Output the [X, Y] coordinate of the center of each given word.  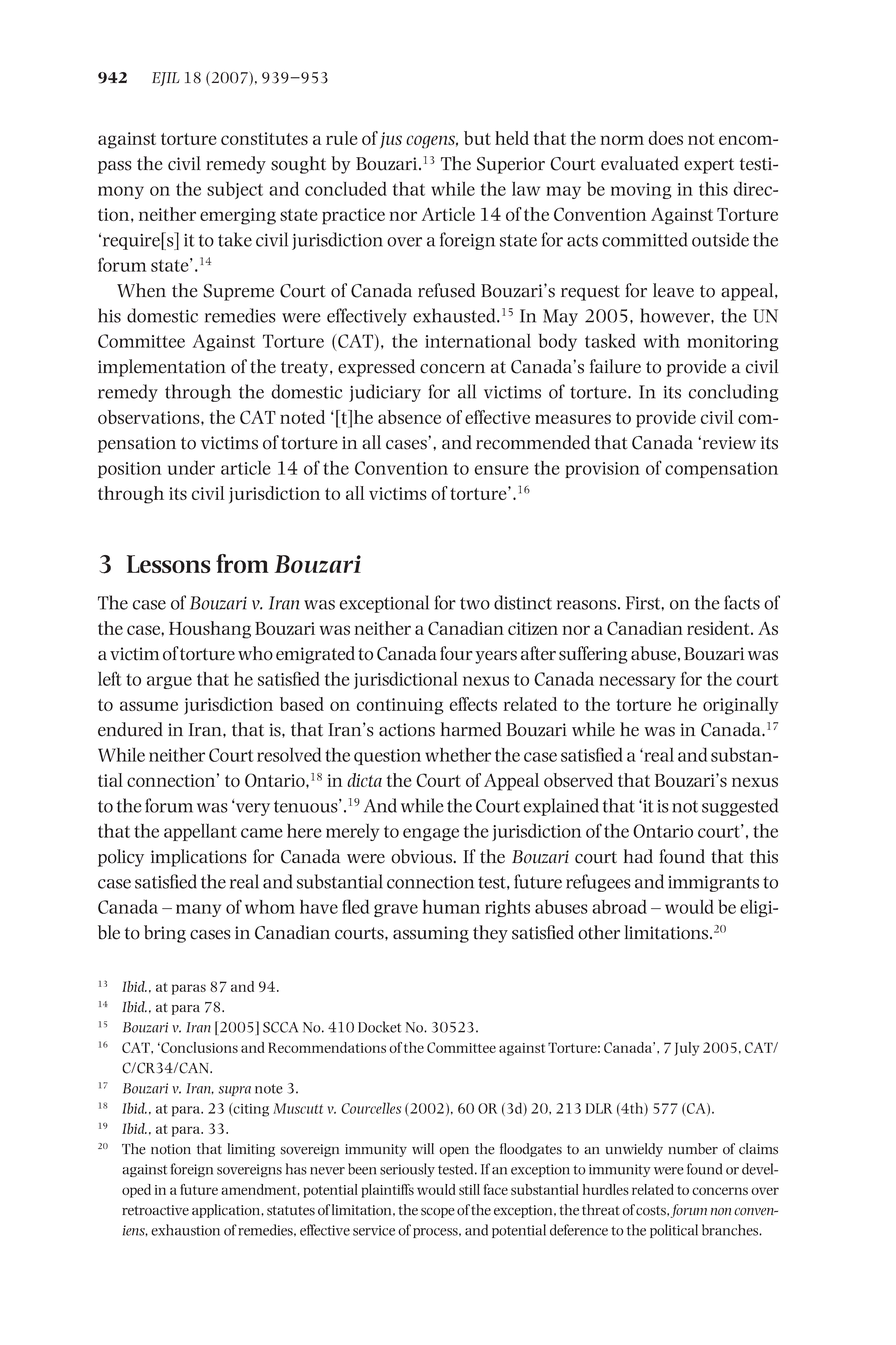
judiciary [385, 393]
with [662, 341]
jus [391, 140]
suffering [593, 655]
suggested [740, 807]
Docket [379, 1027]
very [253, 809]
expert [709, 166]
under [191, 467]
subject [235, 190]
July [686, 1049]
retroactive [155, 1210]
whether [458, 754]
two [475, 603]
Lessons [169, 564]
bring [165, 934]
